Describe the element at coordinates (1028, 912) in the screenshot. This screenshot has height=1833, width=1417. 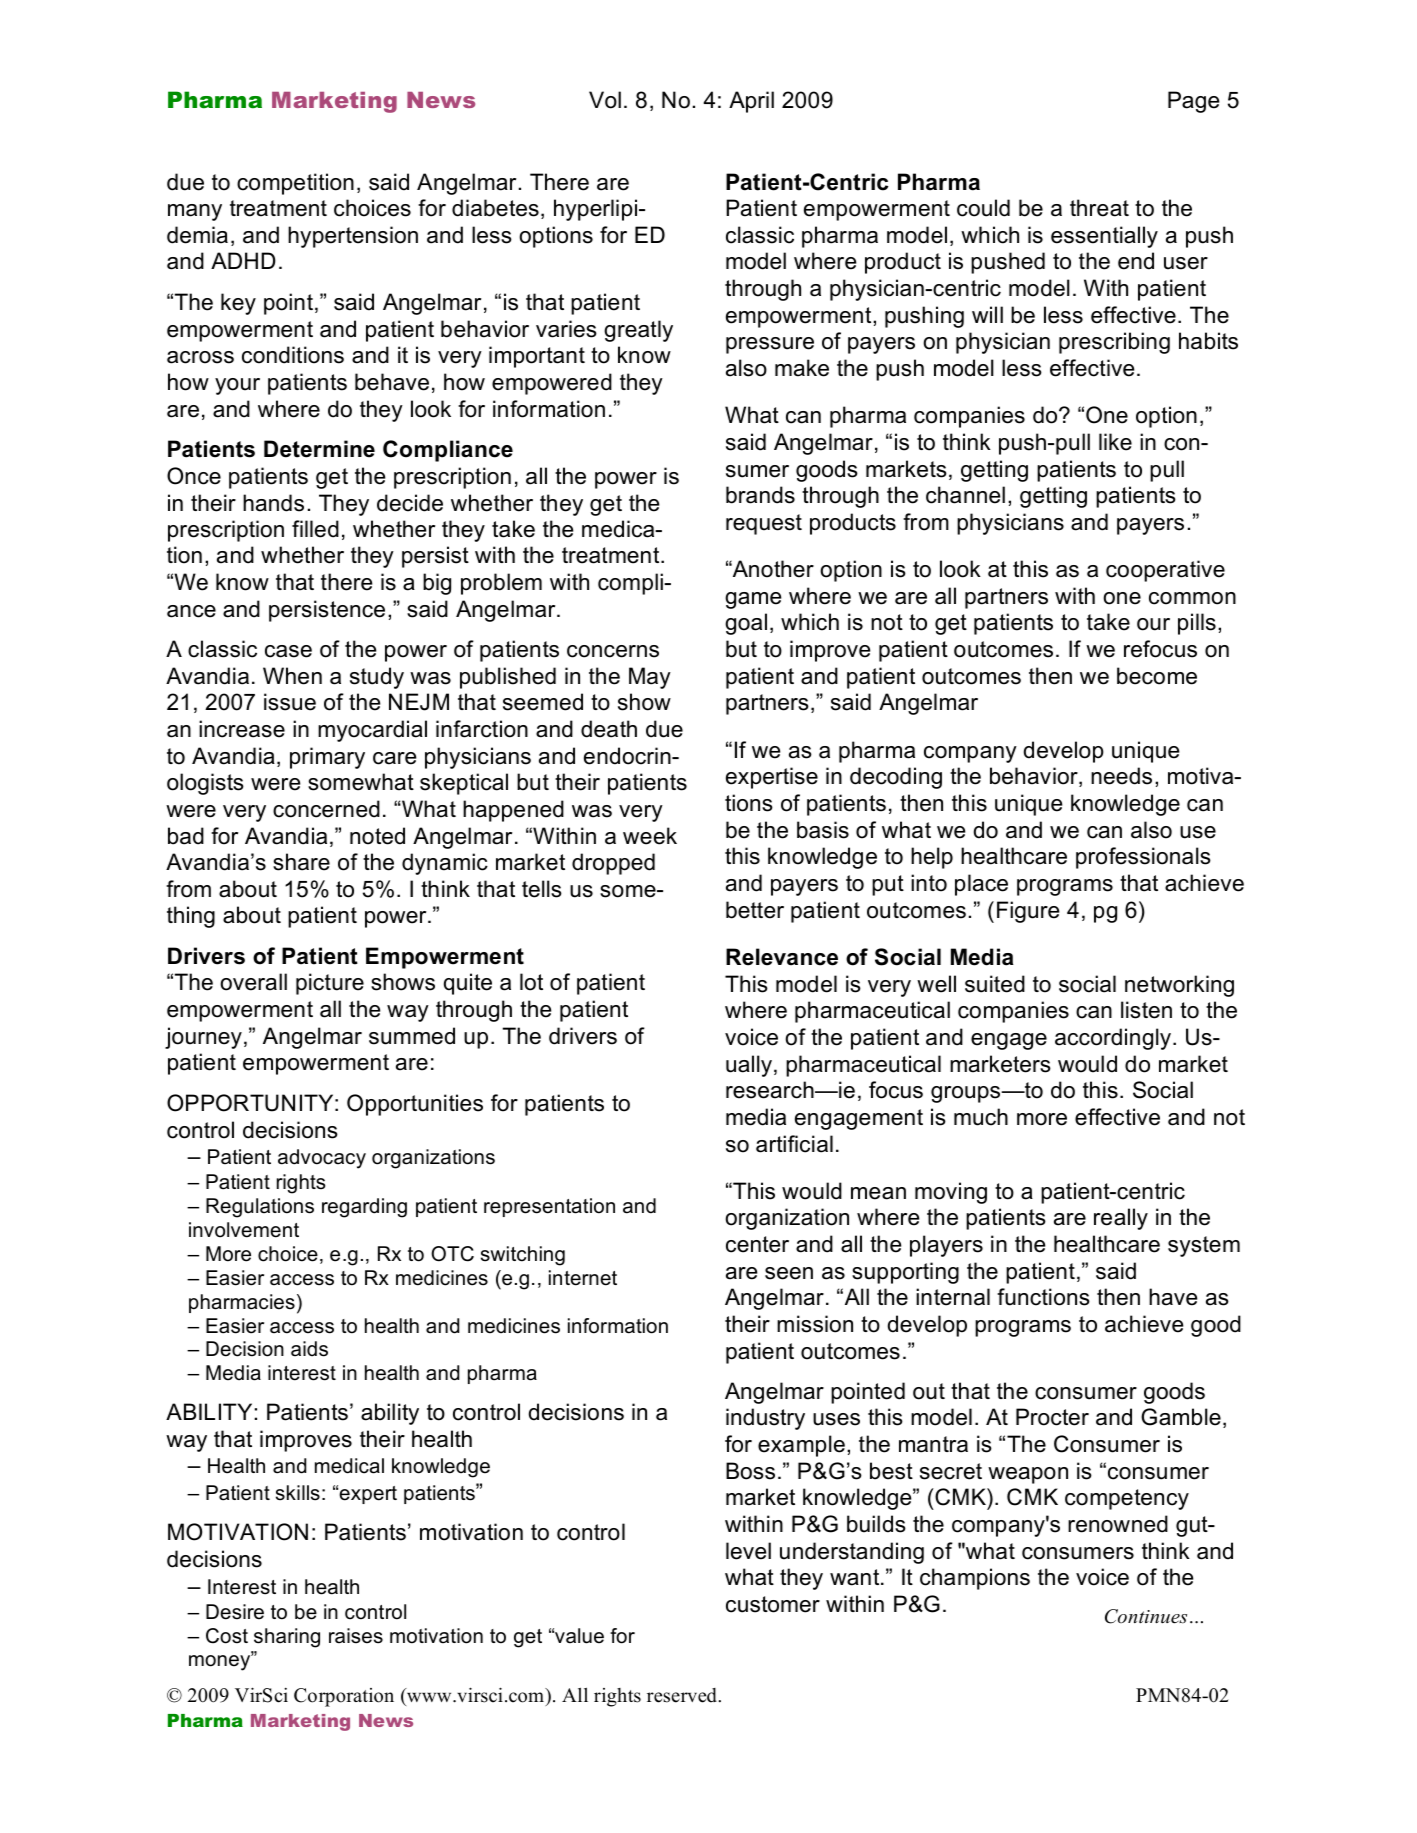
I see `Figure` at that location.
